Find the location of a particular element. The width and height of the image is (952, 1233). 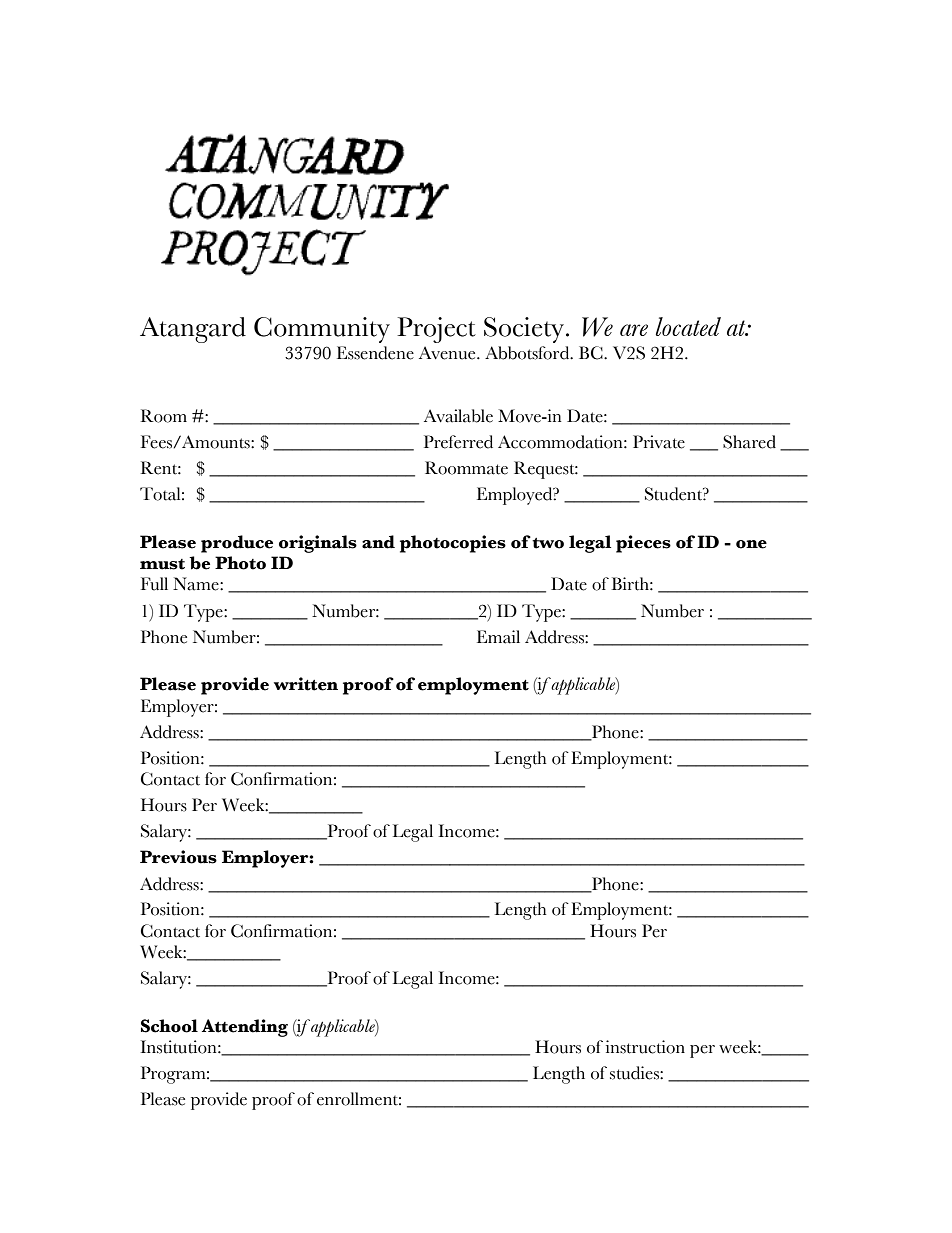

studies is located at coordinates (635, 1073).
